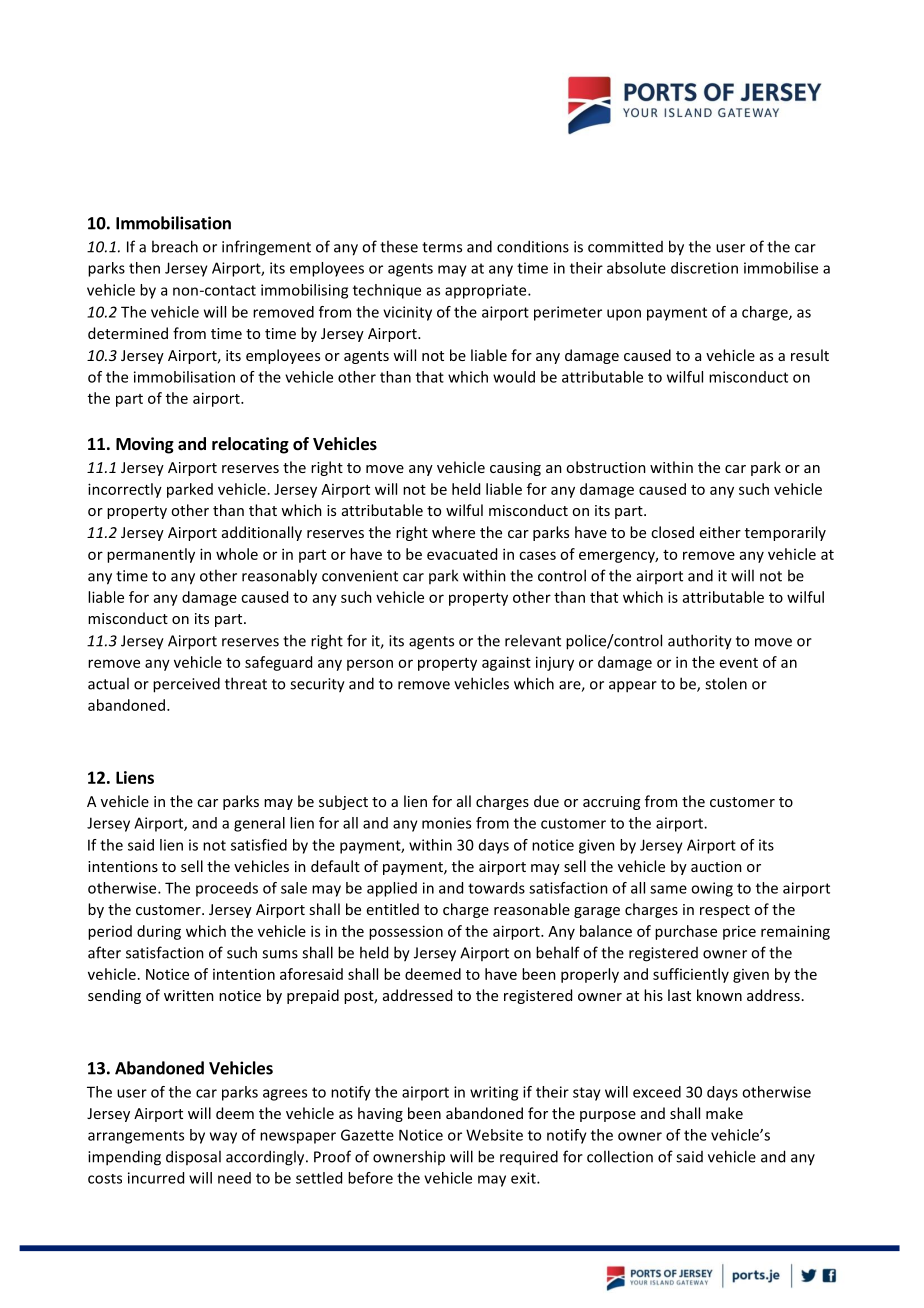  I want to click on breach, so click(175, 246).
